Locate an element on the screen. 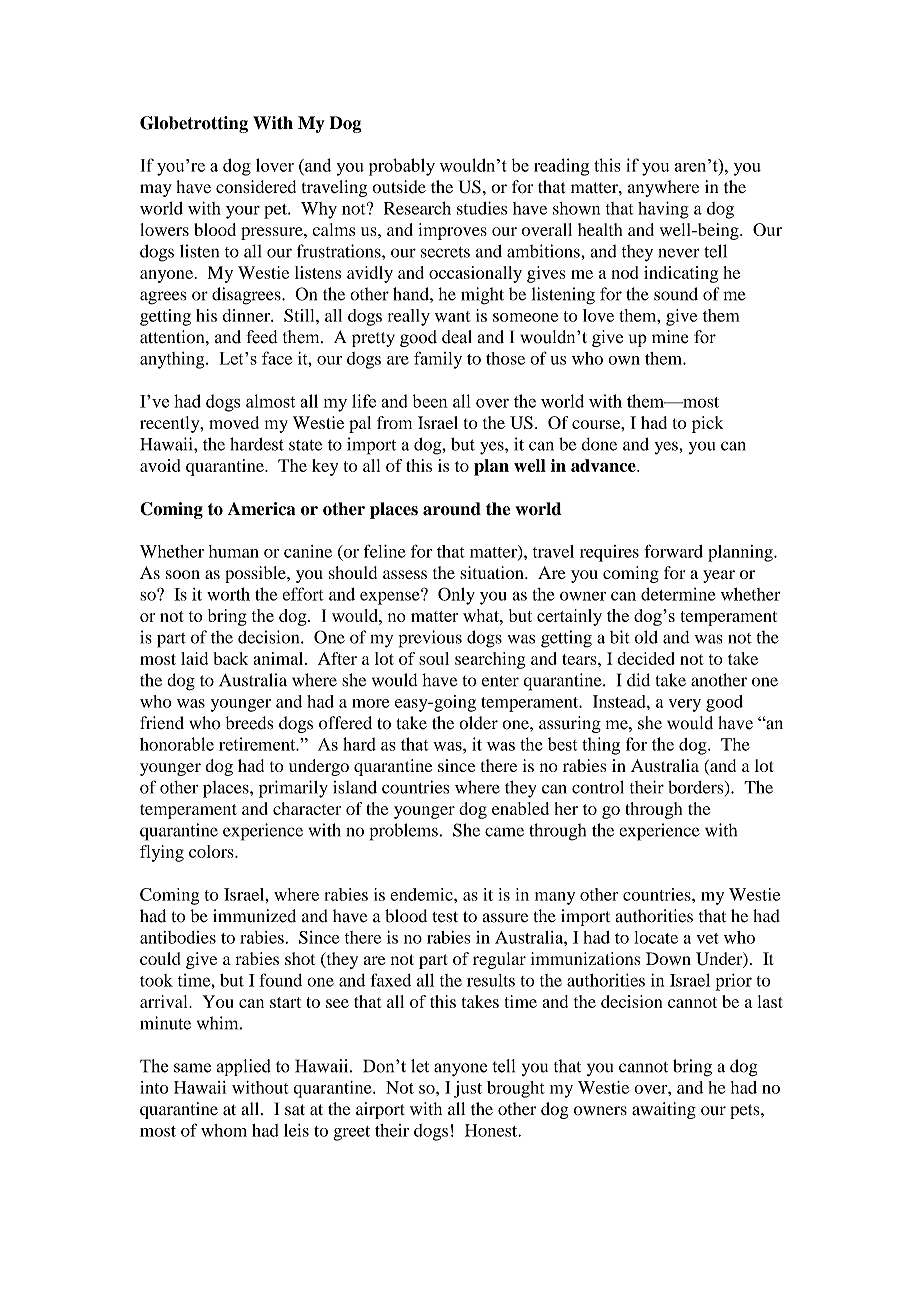  back is located at coordinates (231, 658).
